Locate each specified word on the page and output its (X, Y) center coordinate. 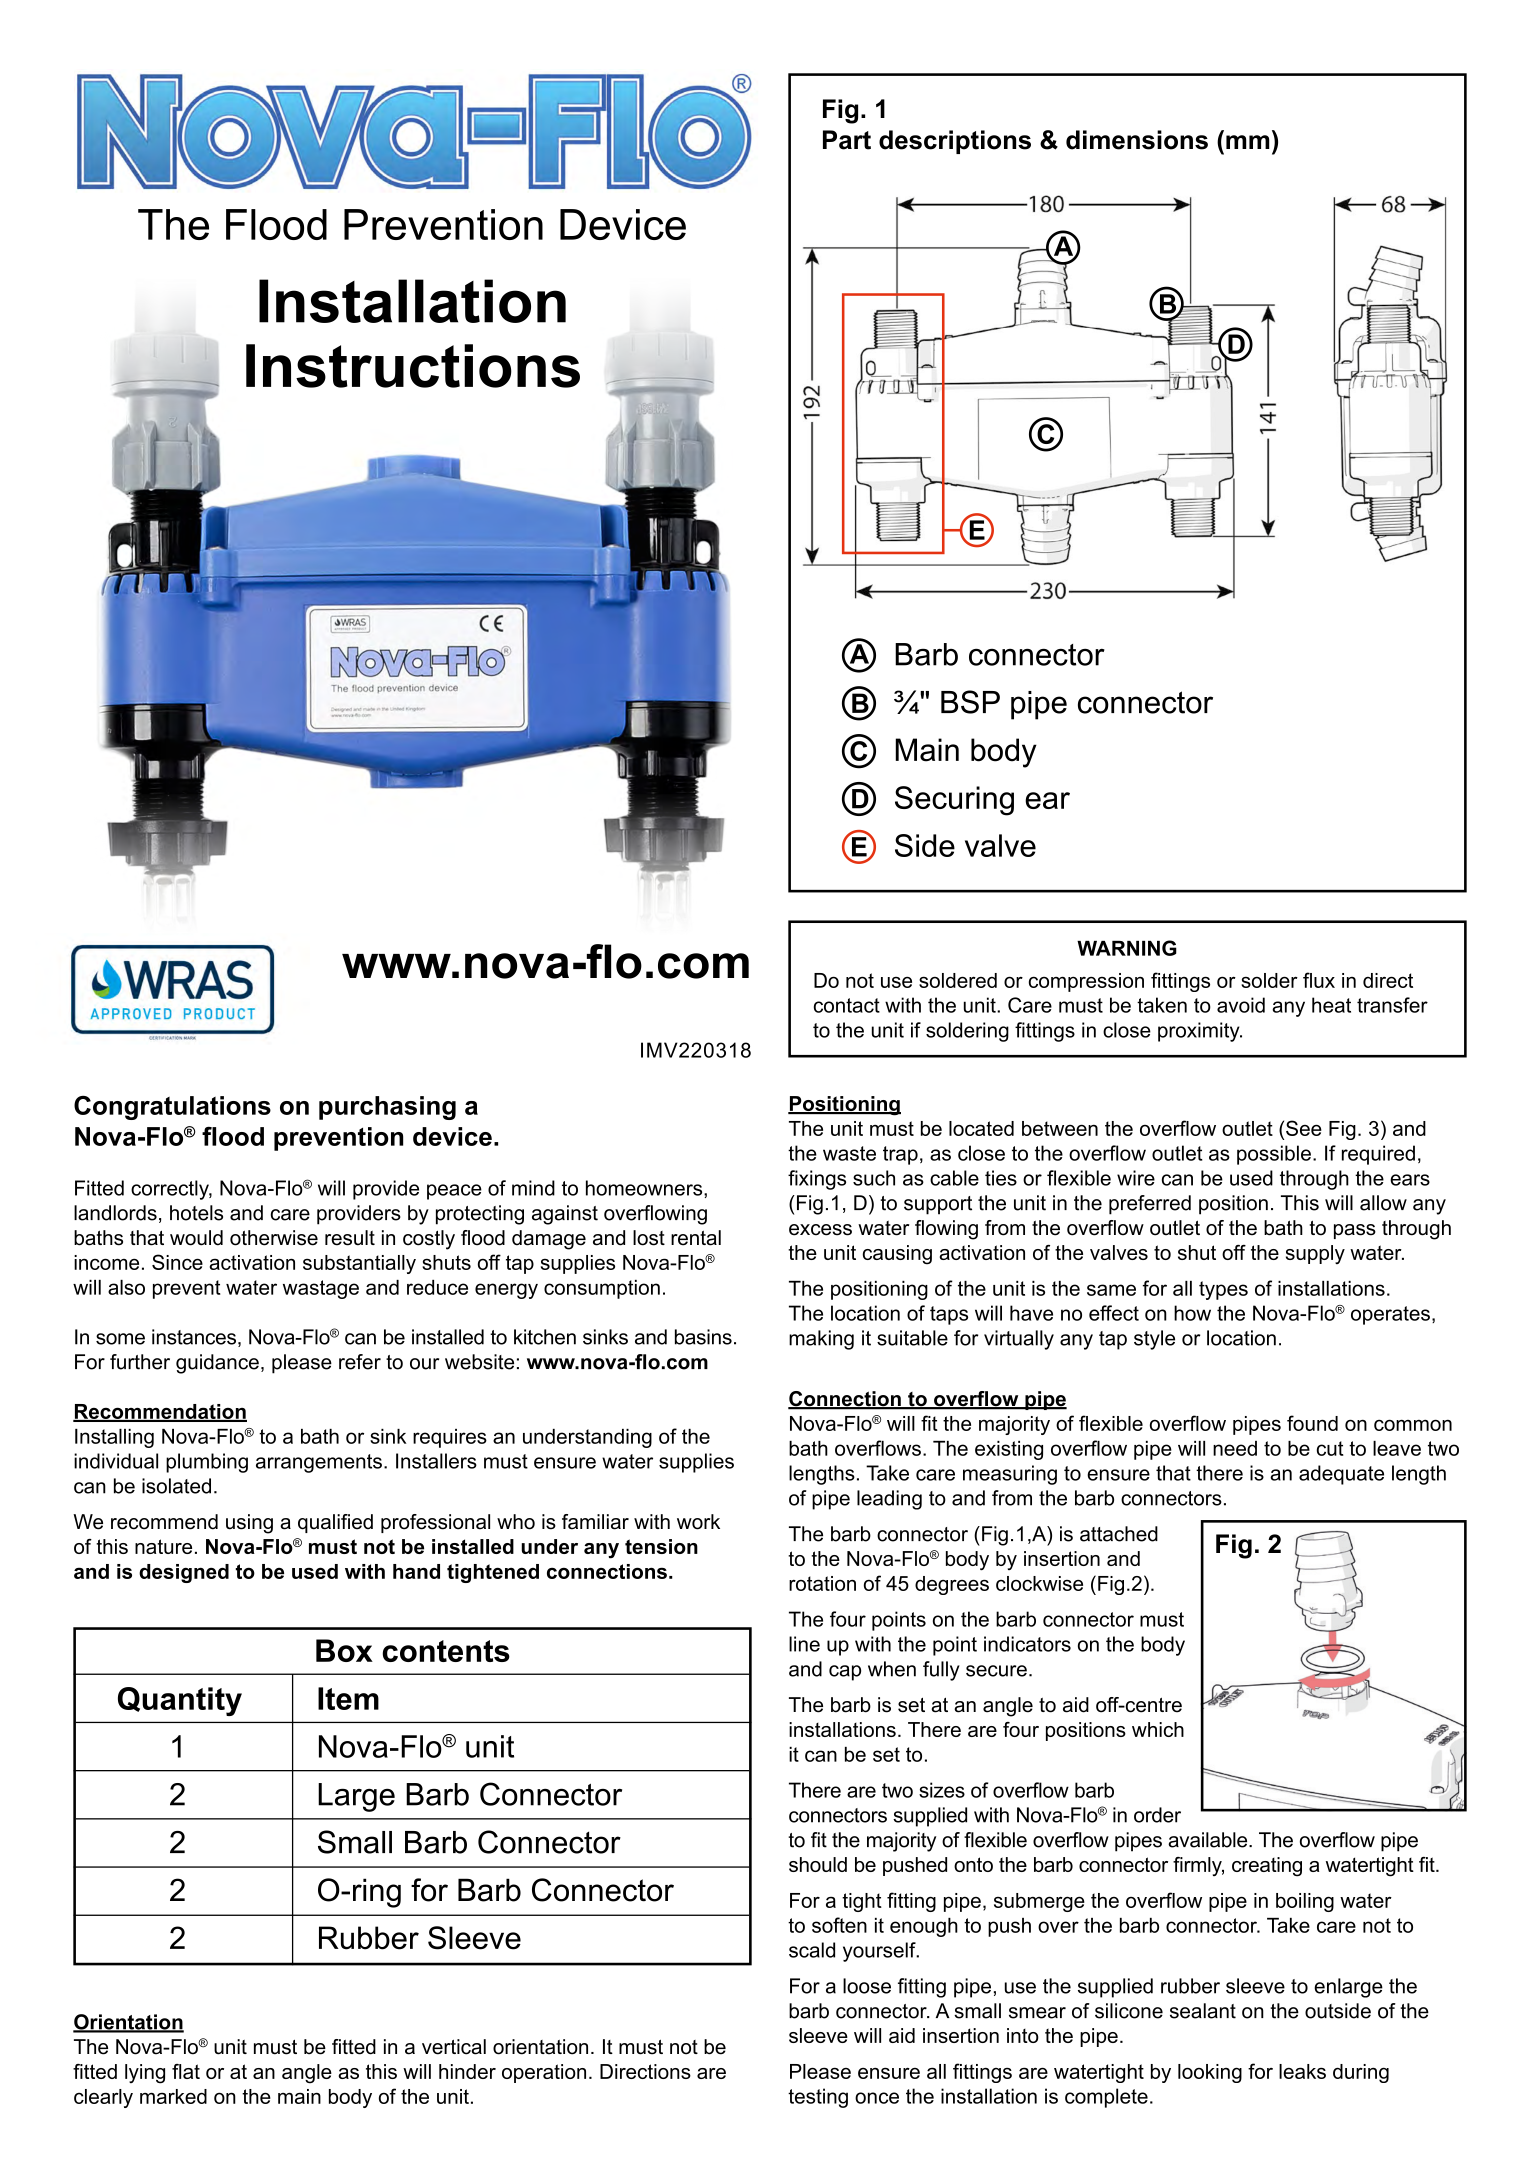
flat (186, 2071)
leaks (1302, 2071)
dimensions (1137, 140)
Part (847, 140)
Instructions (413, 366)
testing (818, 2098)
